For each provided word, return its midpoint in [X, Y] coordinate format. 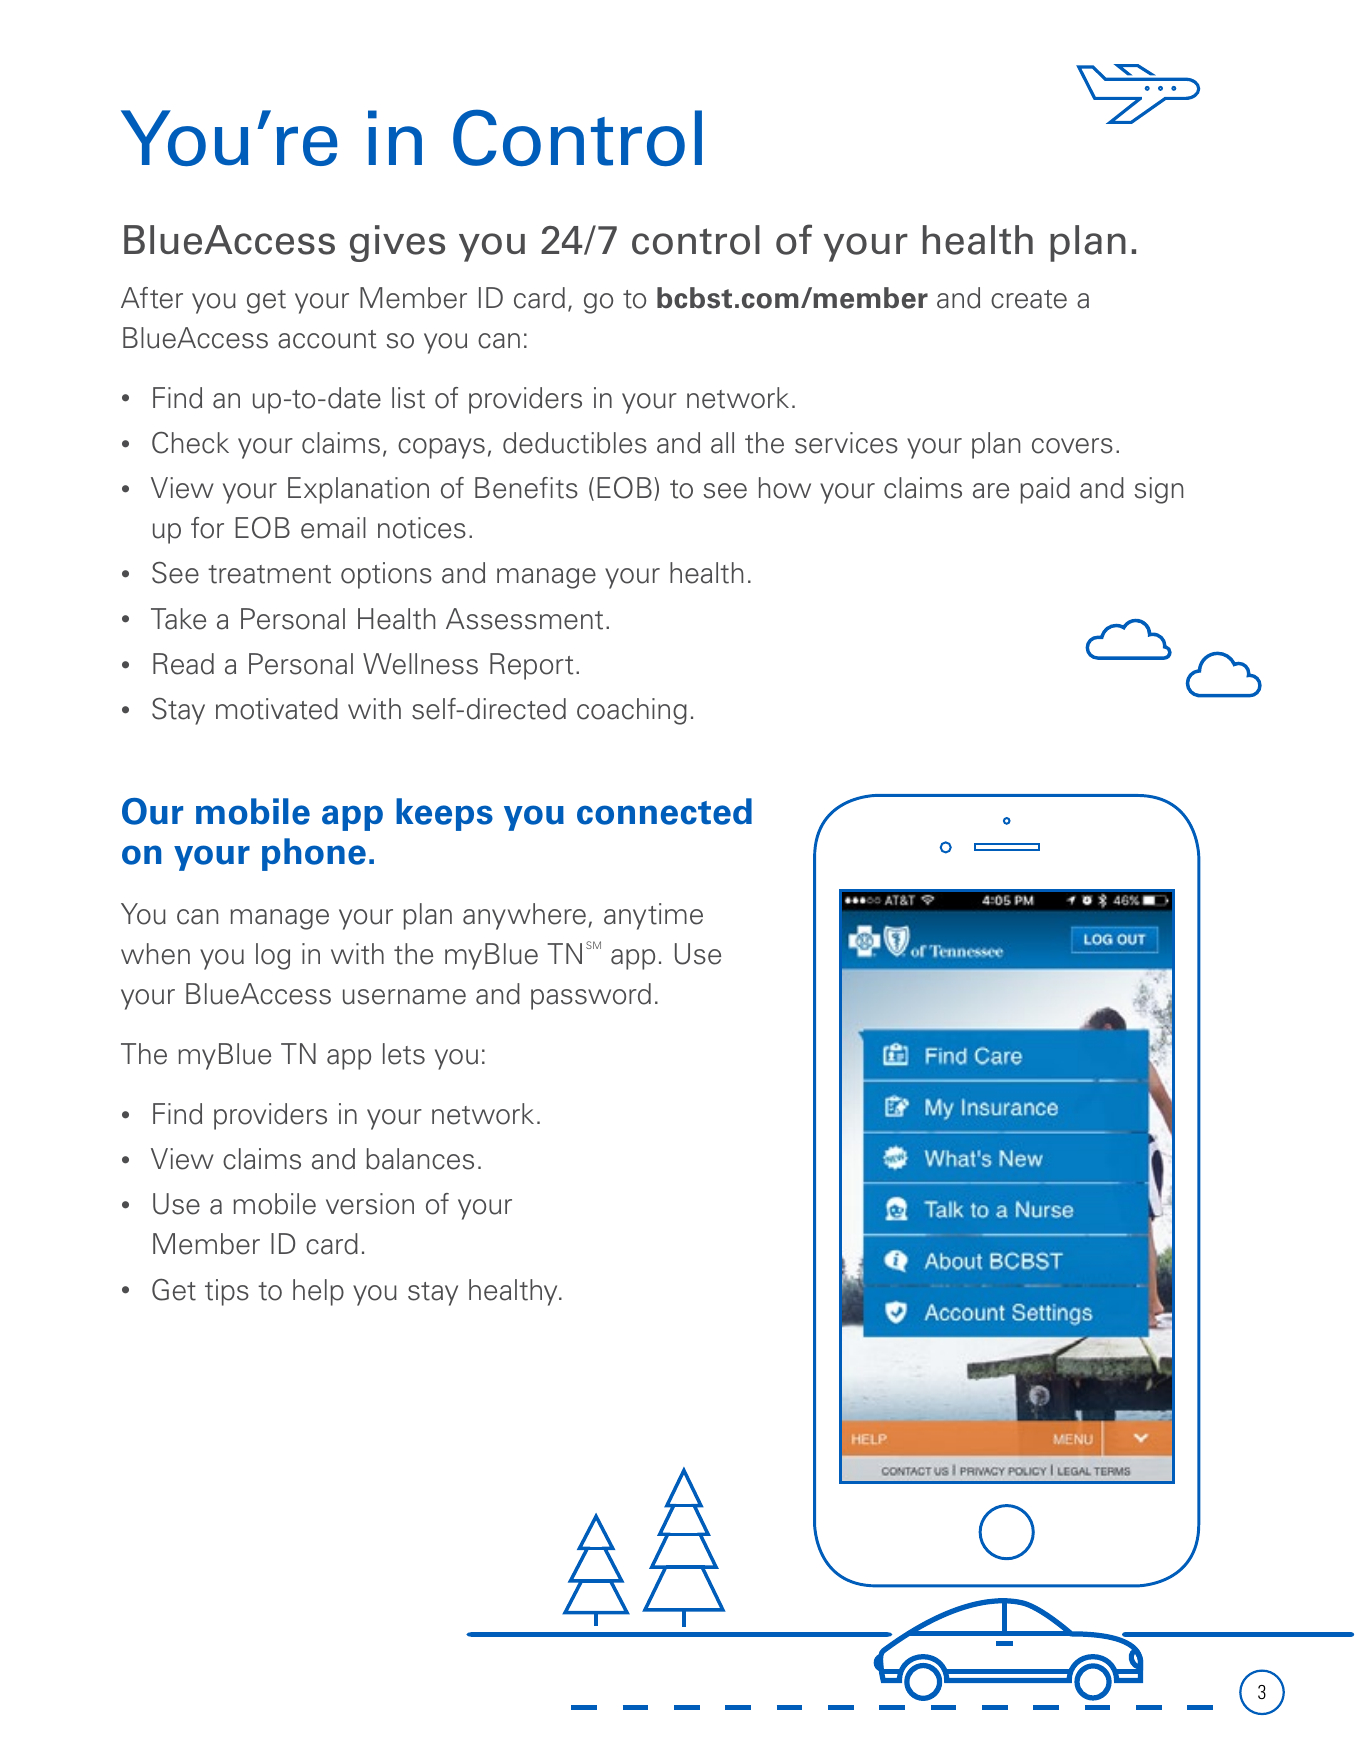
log [273, 956]
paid [1045, 490]
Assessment [524, 619]
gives [397, 243]
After [152, 298]
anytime [653, 916]
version [370, 1204]
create [1029, 299]
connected [664, 811]
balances [420, 1159]
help [318, 1292]
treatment [269, 574]
